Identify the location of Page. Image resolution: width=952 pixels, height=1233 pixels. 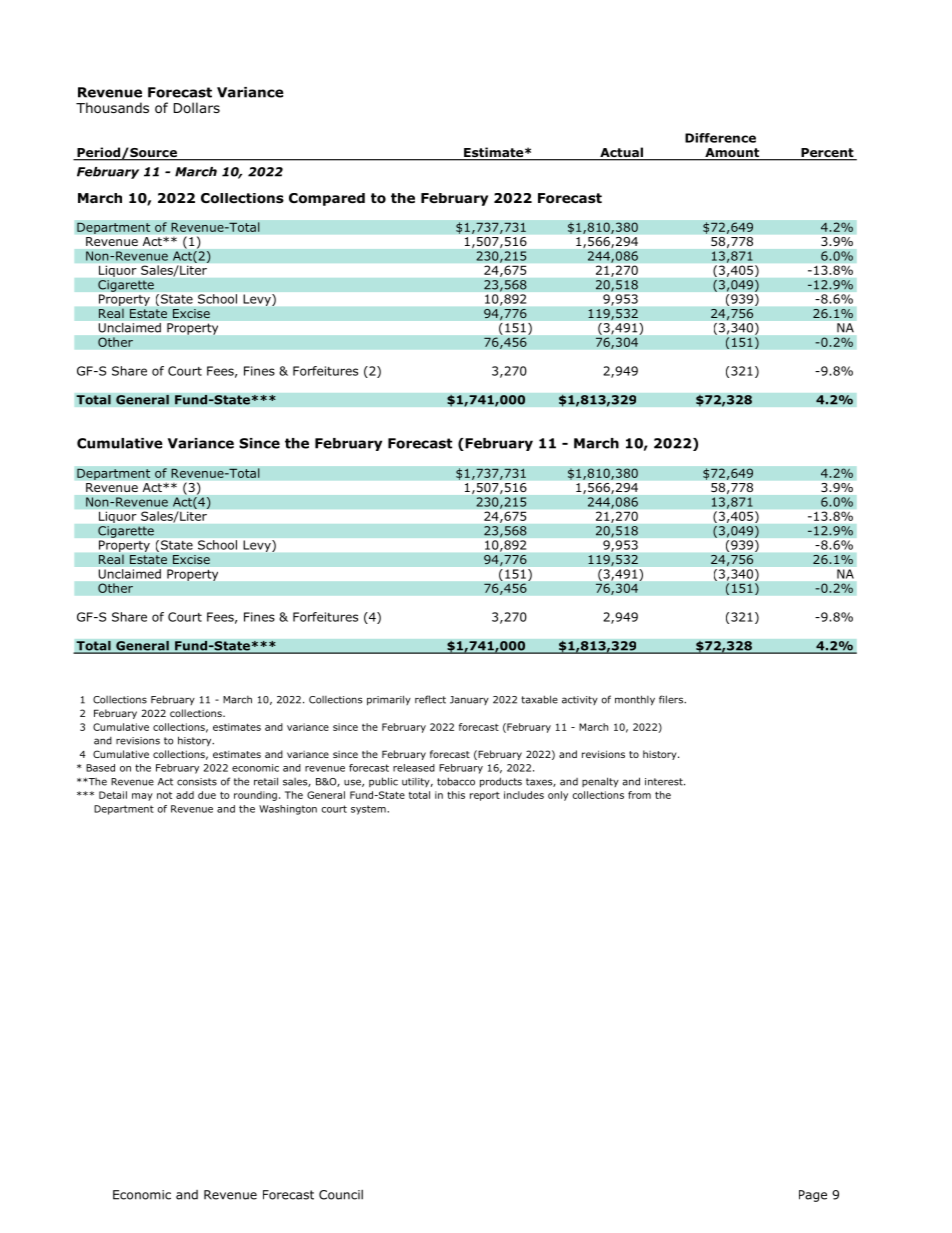
(813, 1196).
